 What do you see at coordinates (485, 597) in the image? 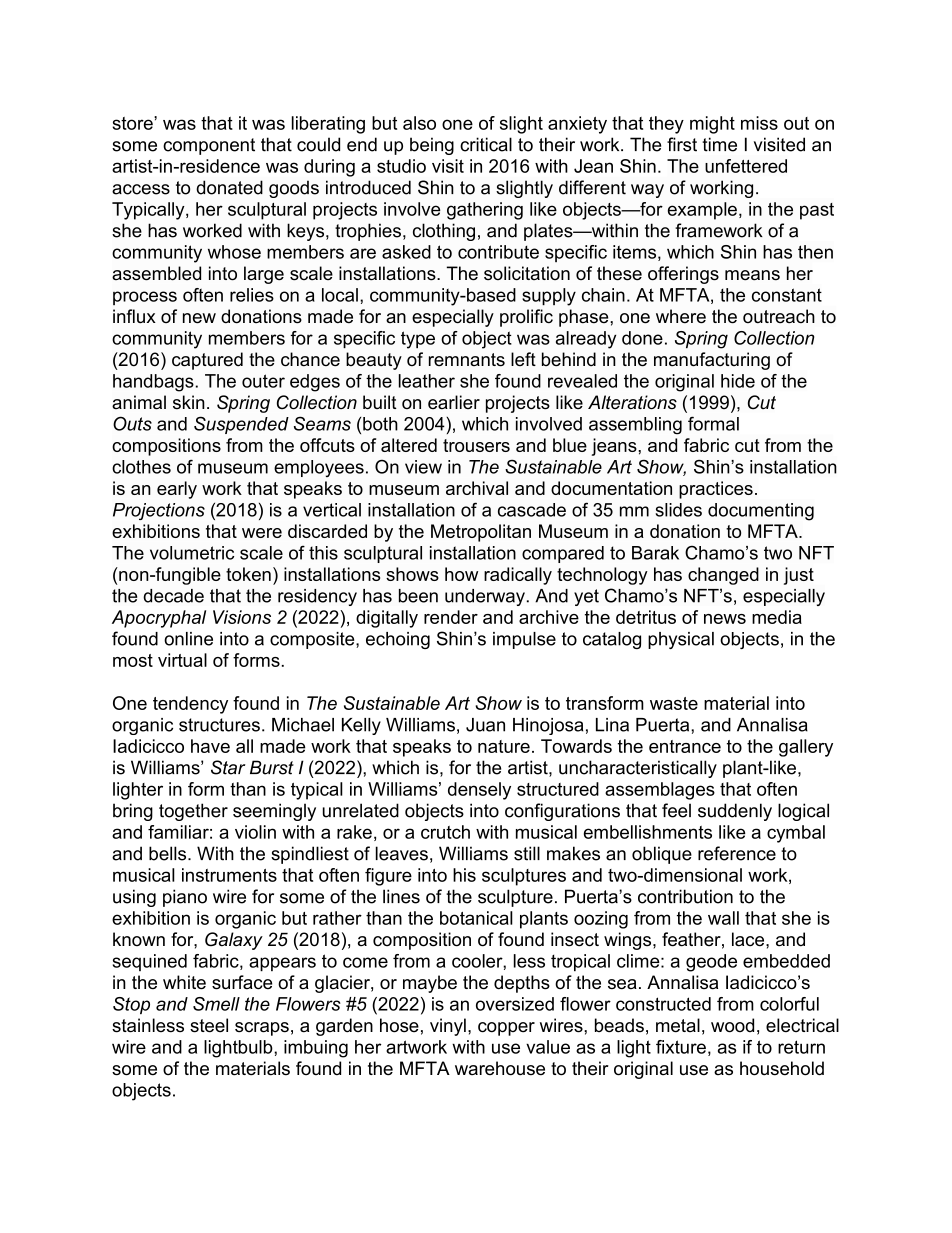
I see `underway` at bounding box center [485, 597].
